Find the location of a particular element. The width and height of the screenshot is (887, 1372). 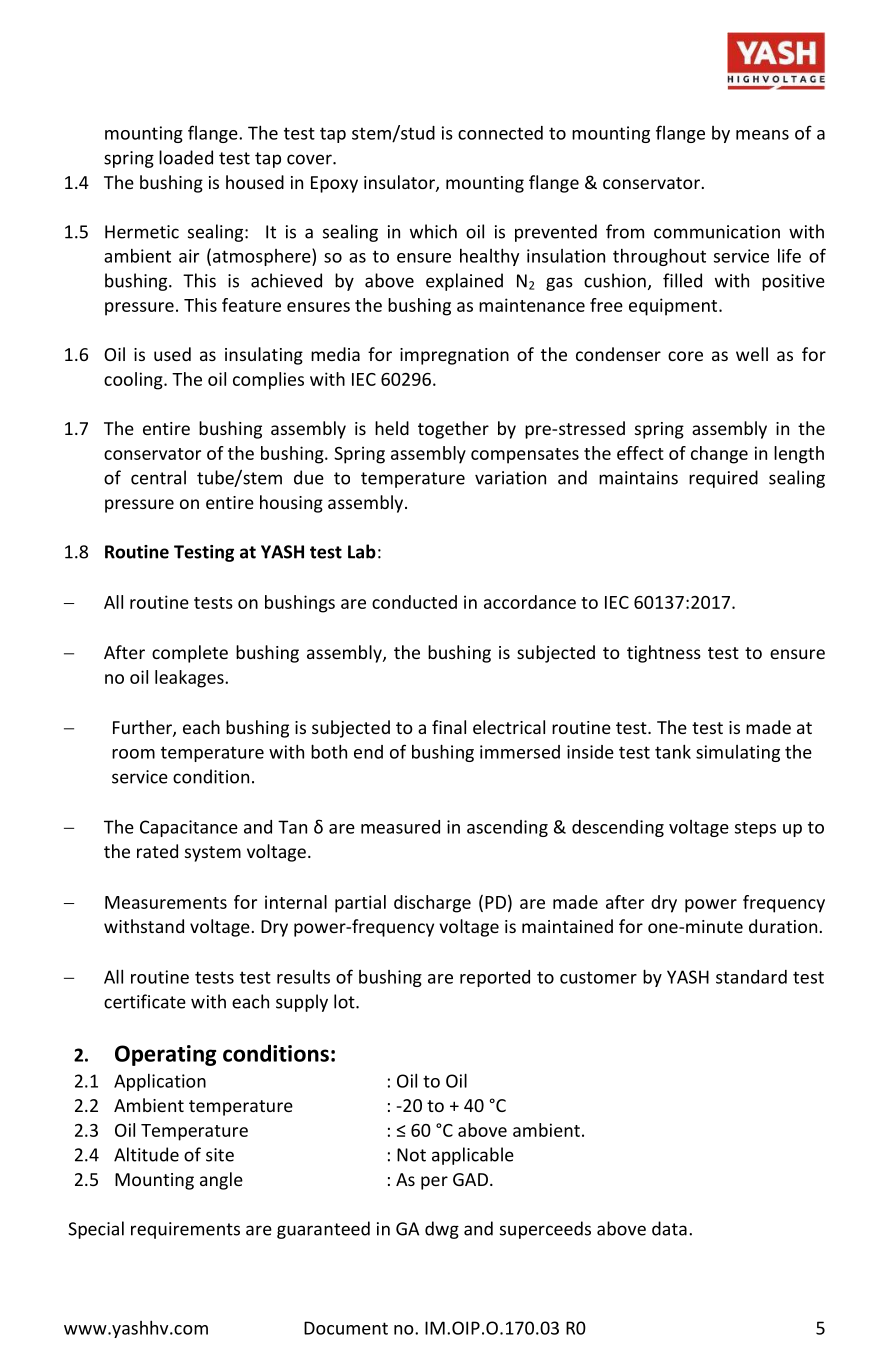

loaded is located at coordinates (186, 157).
